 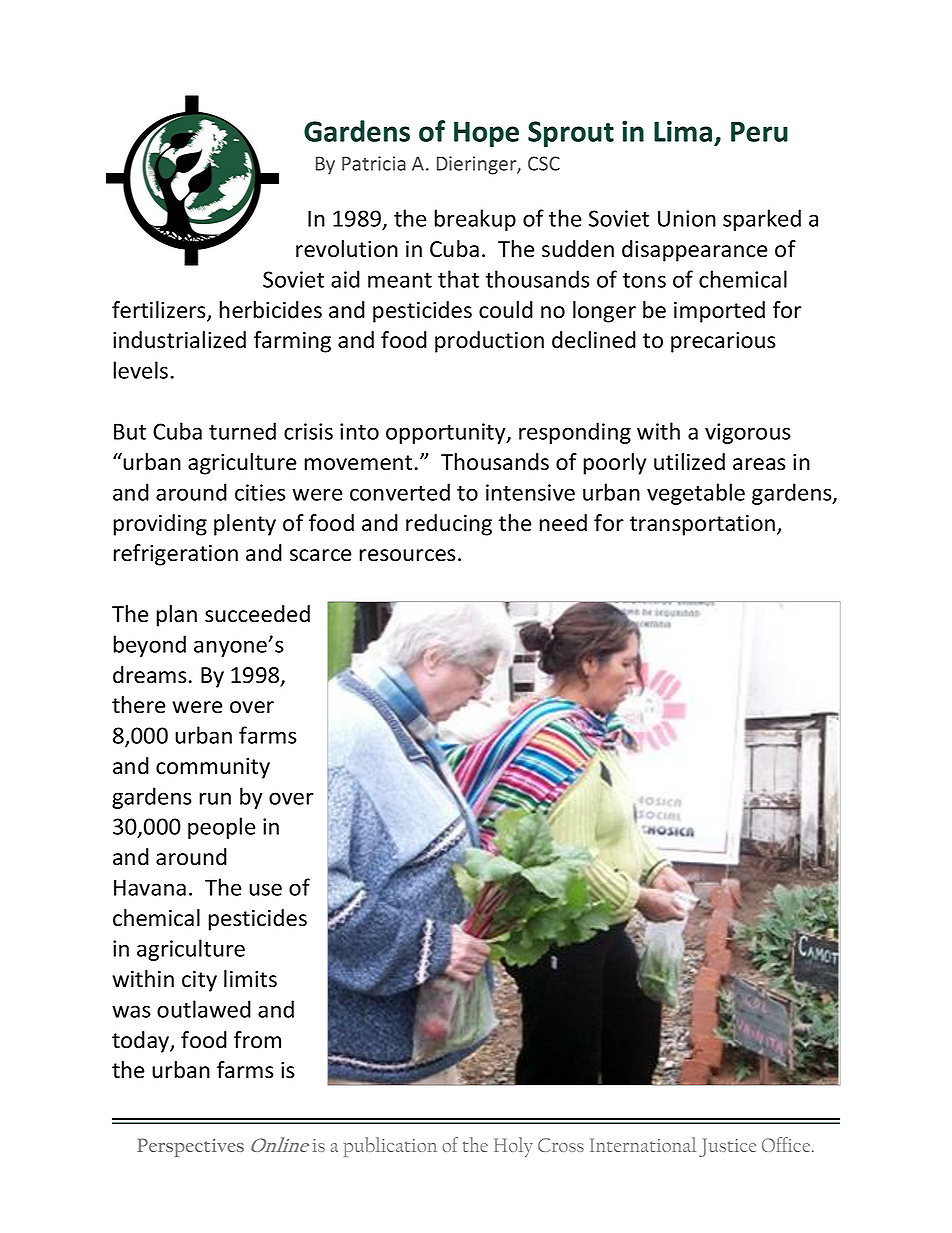 I want to click on Holy, so click(x=513, y=1147).
